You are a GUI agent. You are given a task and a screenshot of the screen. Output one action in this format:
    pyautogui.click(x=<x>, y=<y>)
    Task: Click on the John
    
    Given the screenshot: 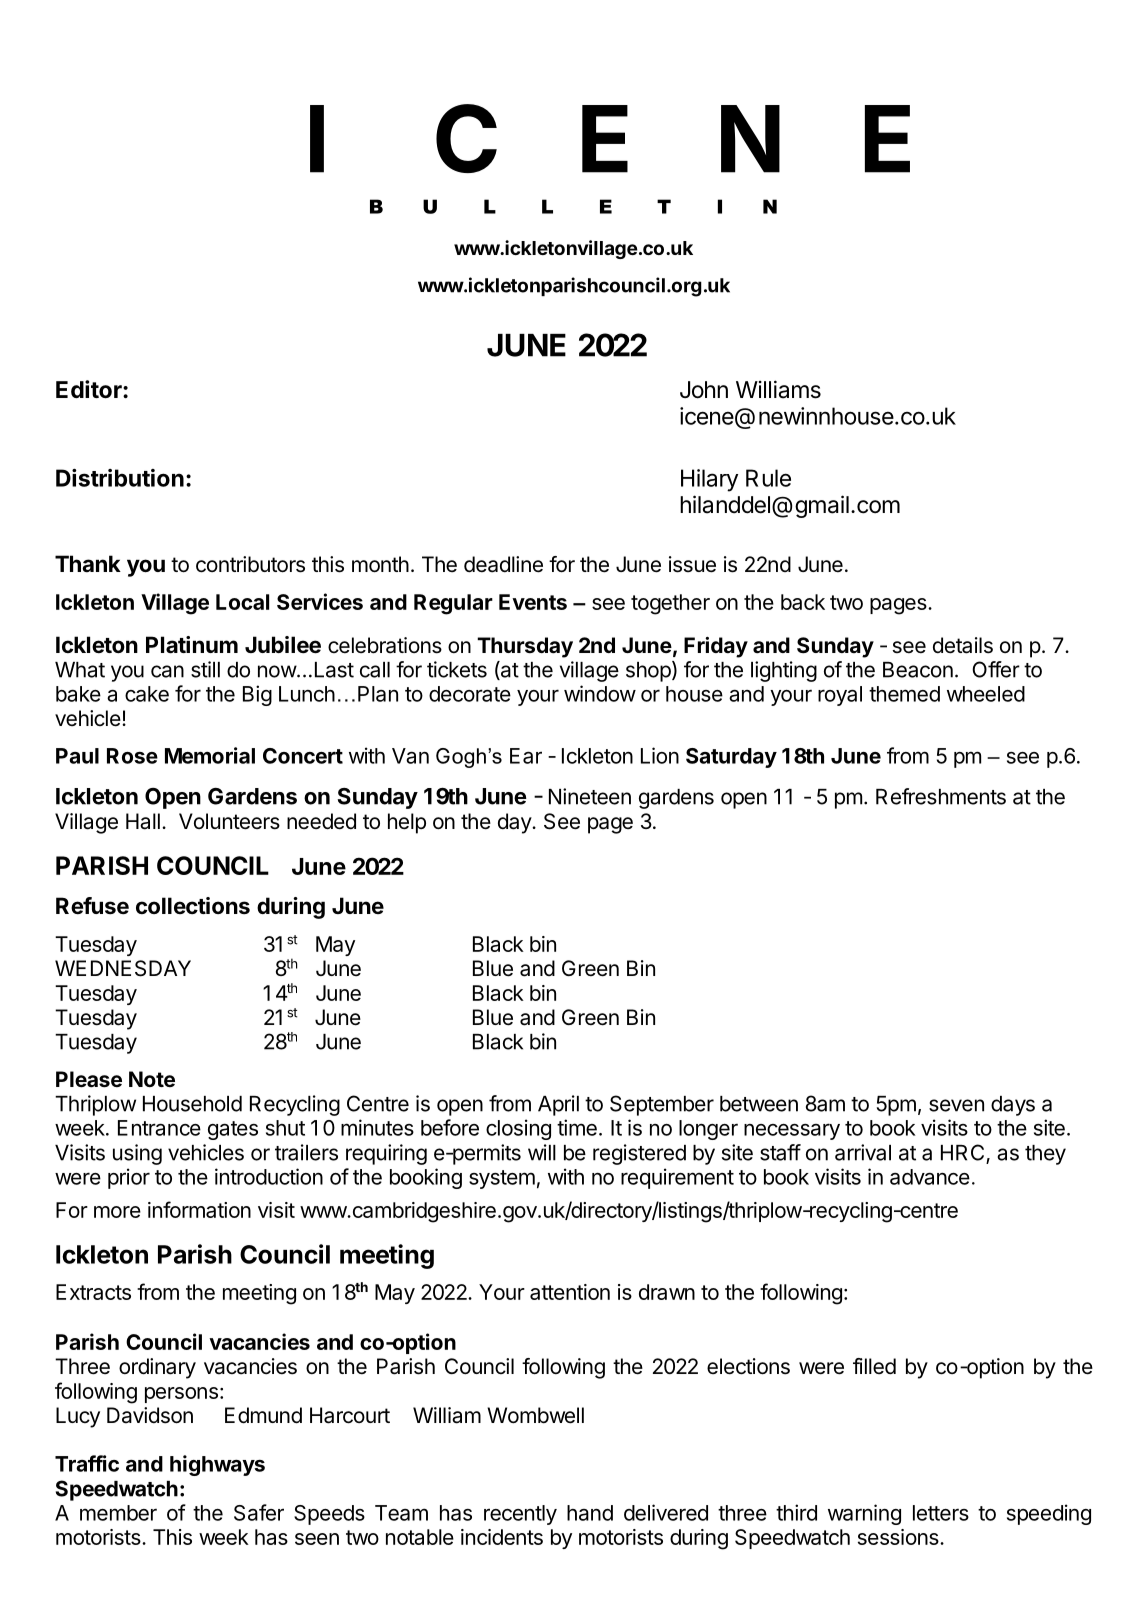 What is the action you would take?
    pyautogui.click(x=704, y=390)
